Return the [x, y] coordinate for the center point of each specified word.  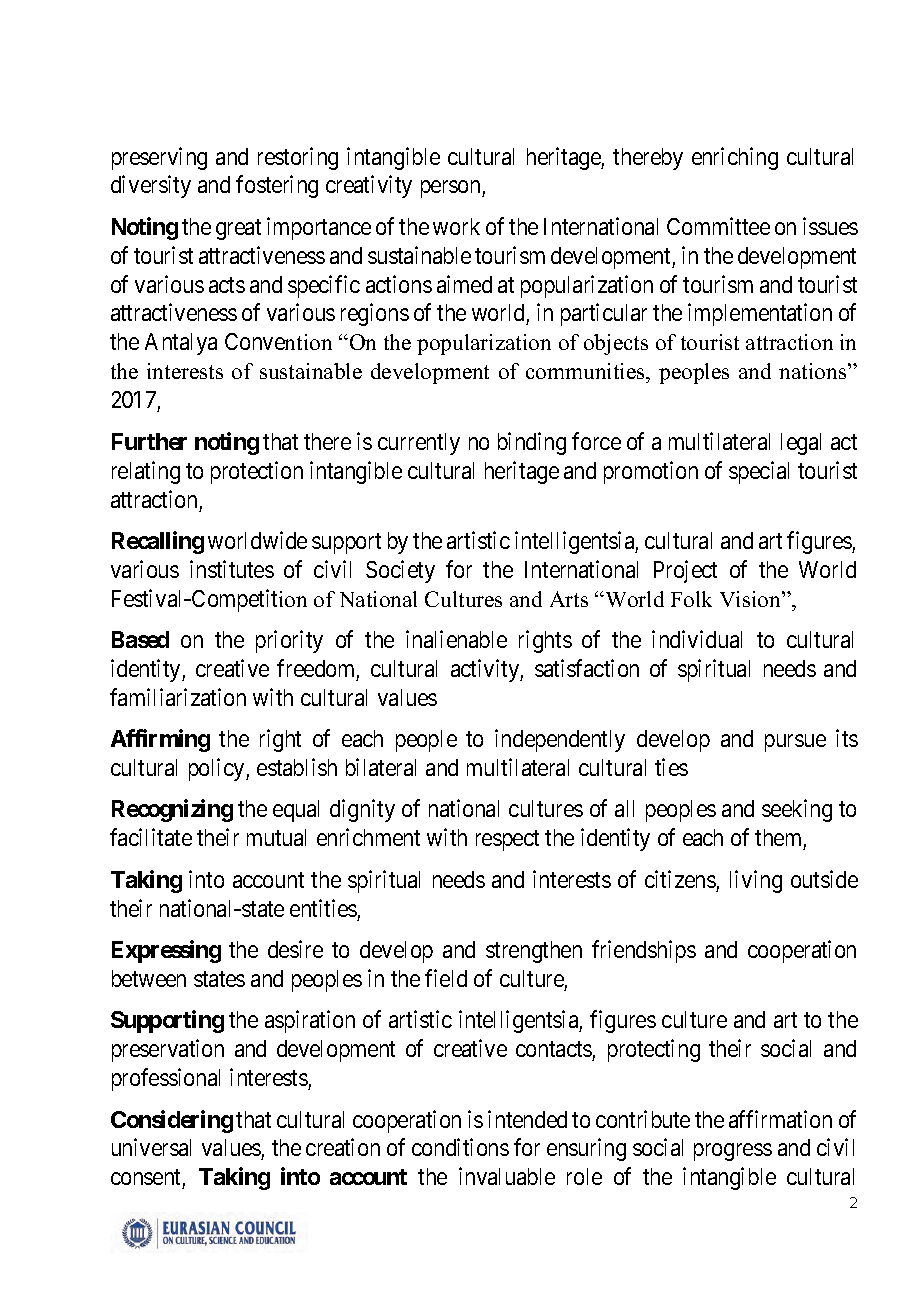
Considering [172, 1121]
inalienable [456, 639]
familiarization [178, 697]
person [452, 189]
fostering [277, 187]
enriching [735, 158]
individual [697, 639]
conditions [460, 1147]
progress [733, 1152]
